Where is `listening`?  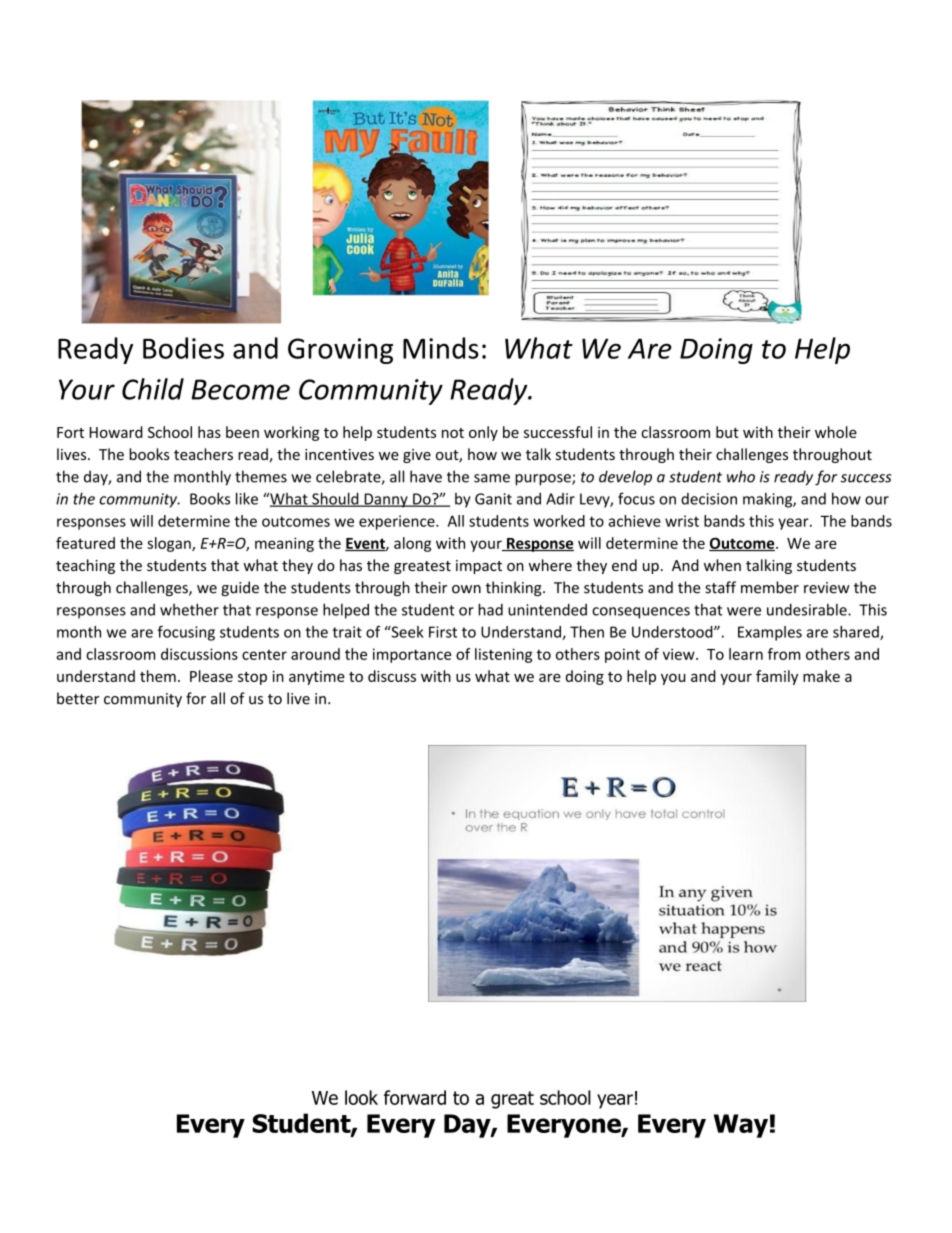 listening is located at coordinates (503, 655).
